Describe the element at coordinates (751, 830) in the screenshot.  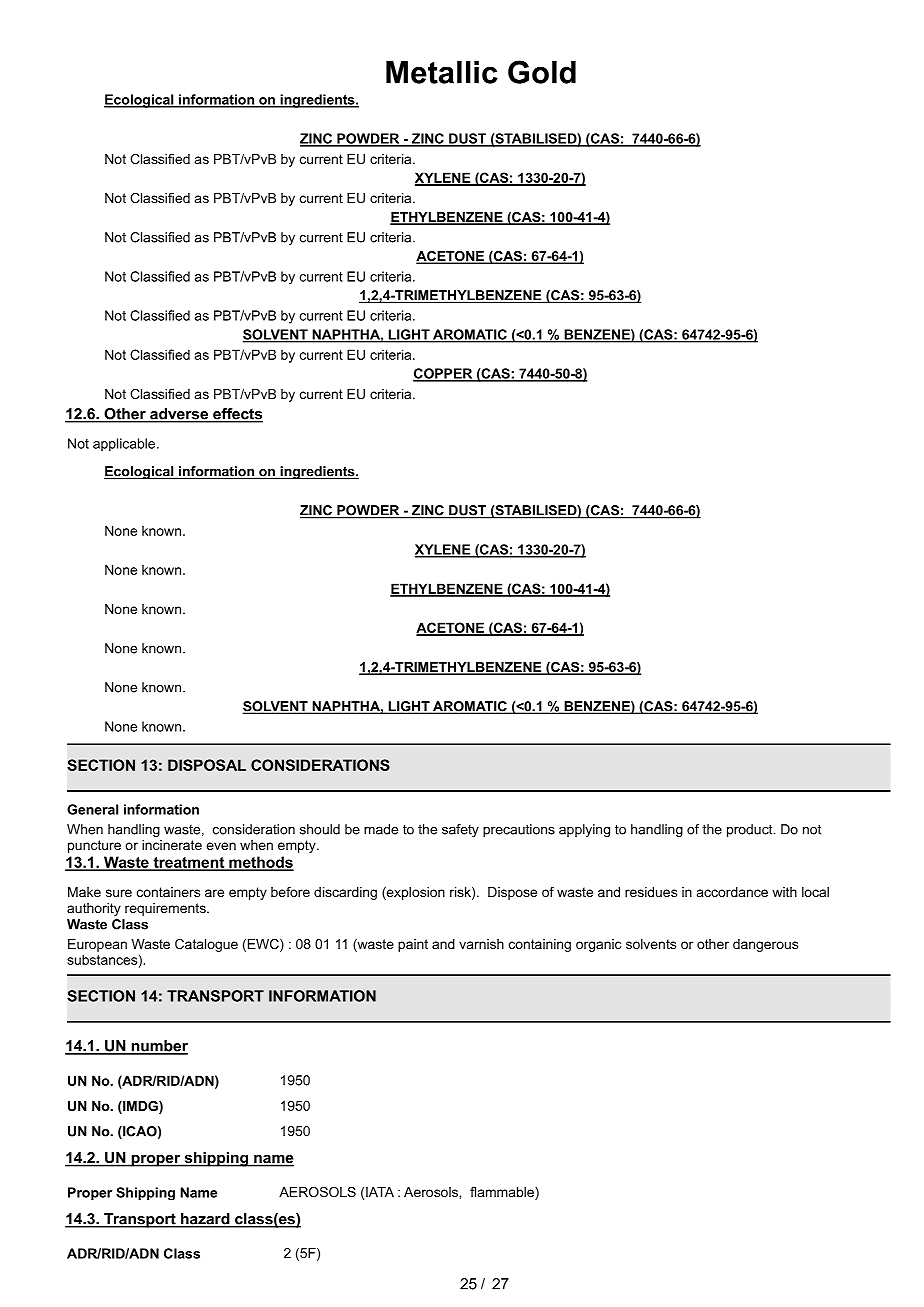
I see `product` at that location.
